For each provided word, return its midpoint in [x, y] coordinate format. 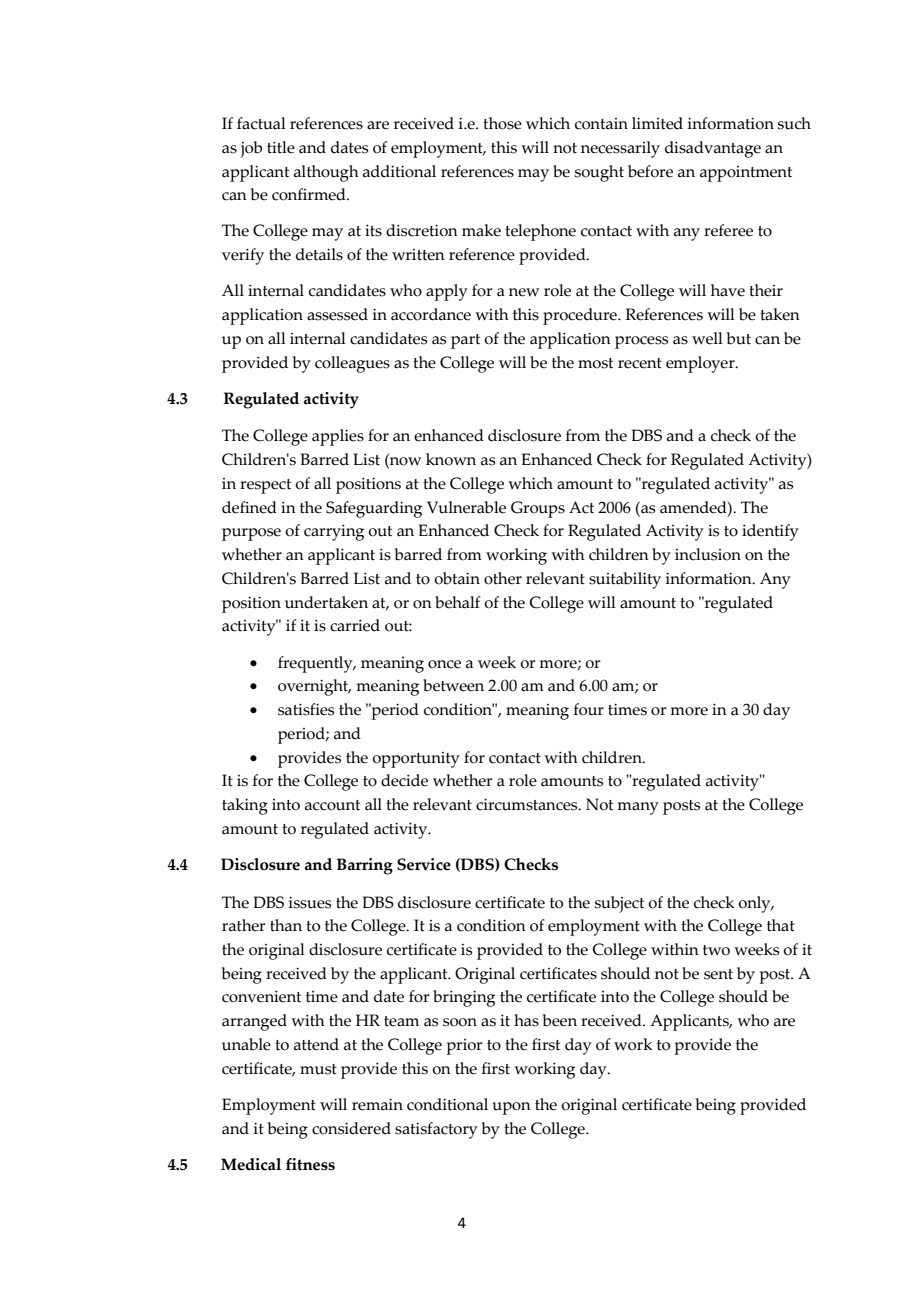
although [326, 173]
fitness [310, 1164]
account [332, 805]
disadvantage [713, 149]
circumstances [528, 804]
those [502, 123]
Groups [538, 509]
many [638, 808]
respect [265, 486]
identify [770, 532]
